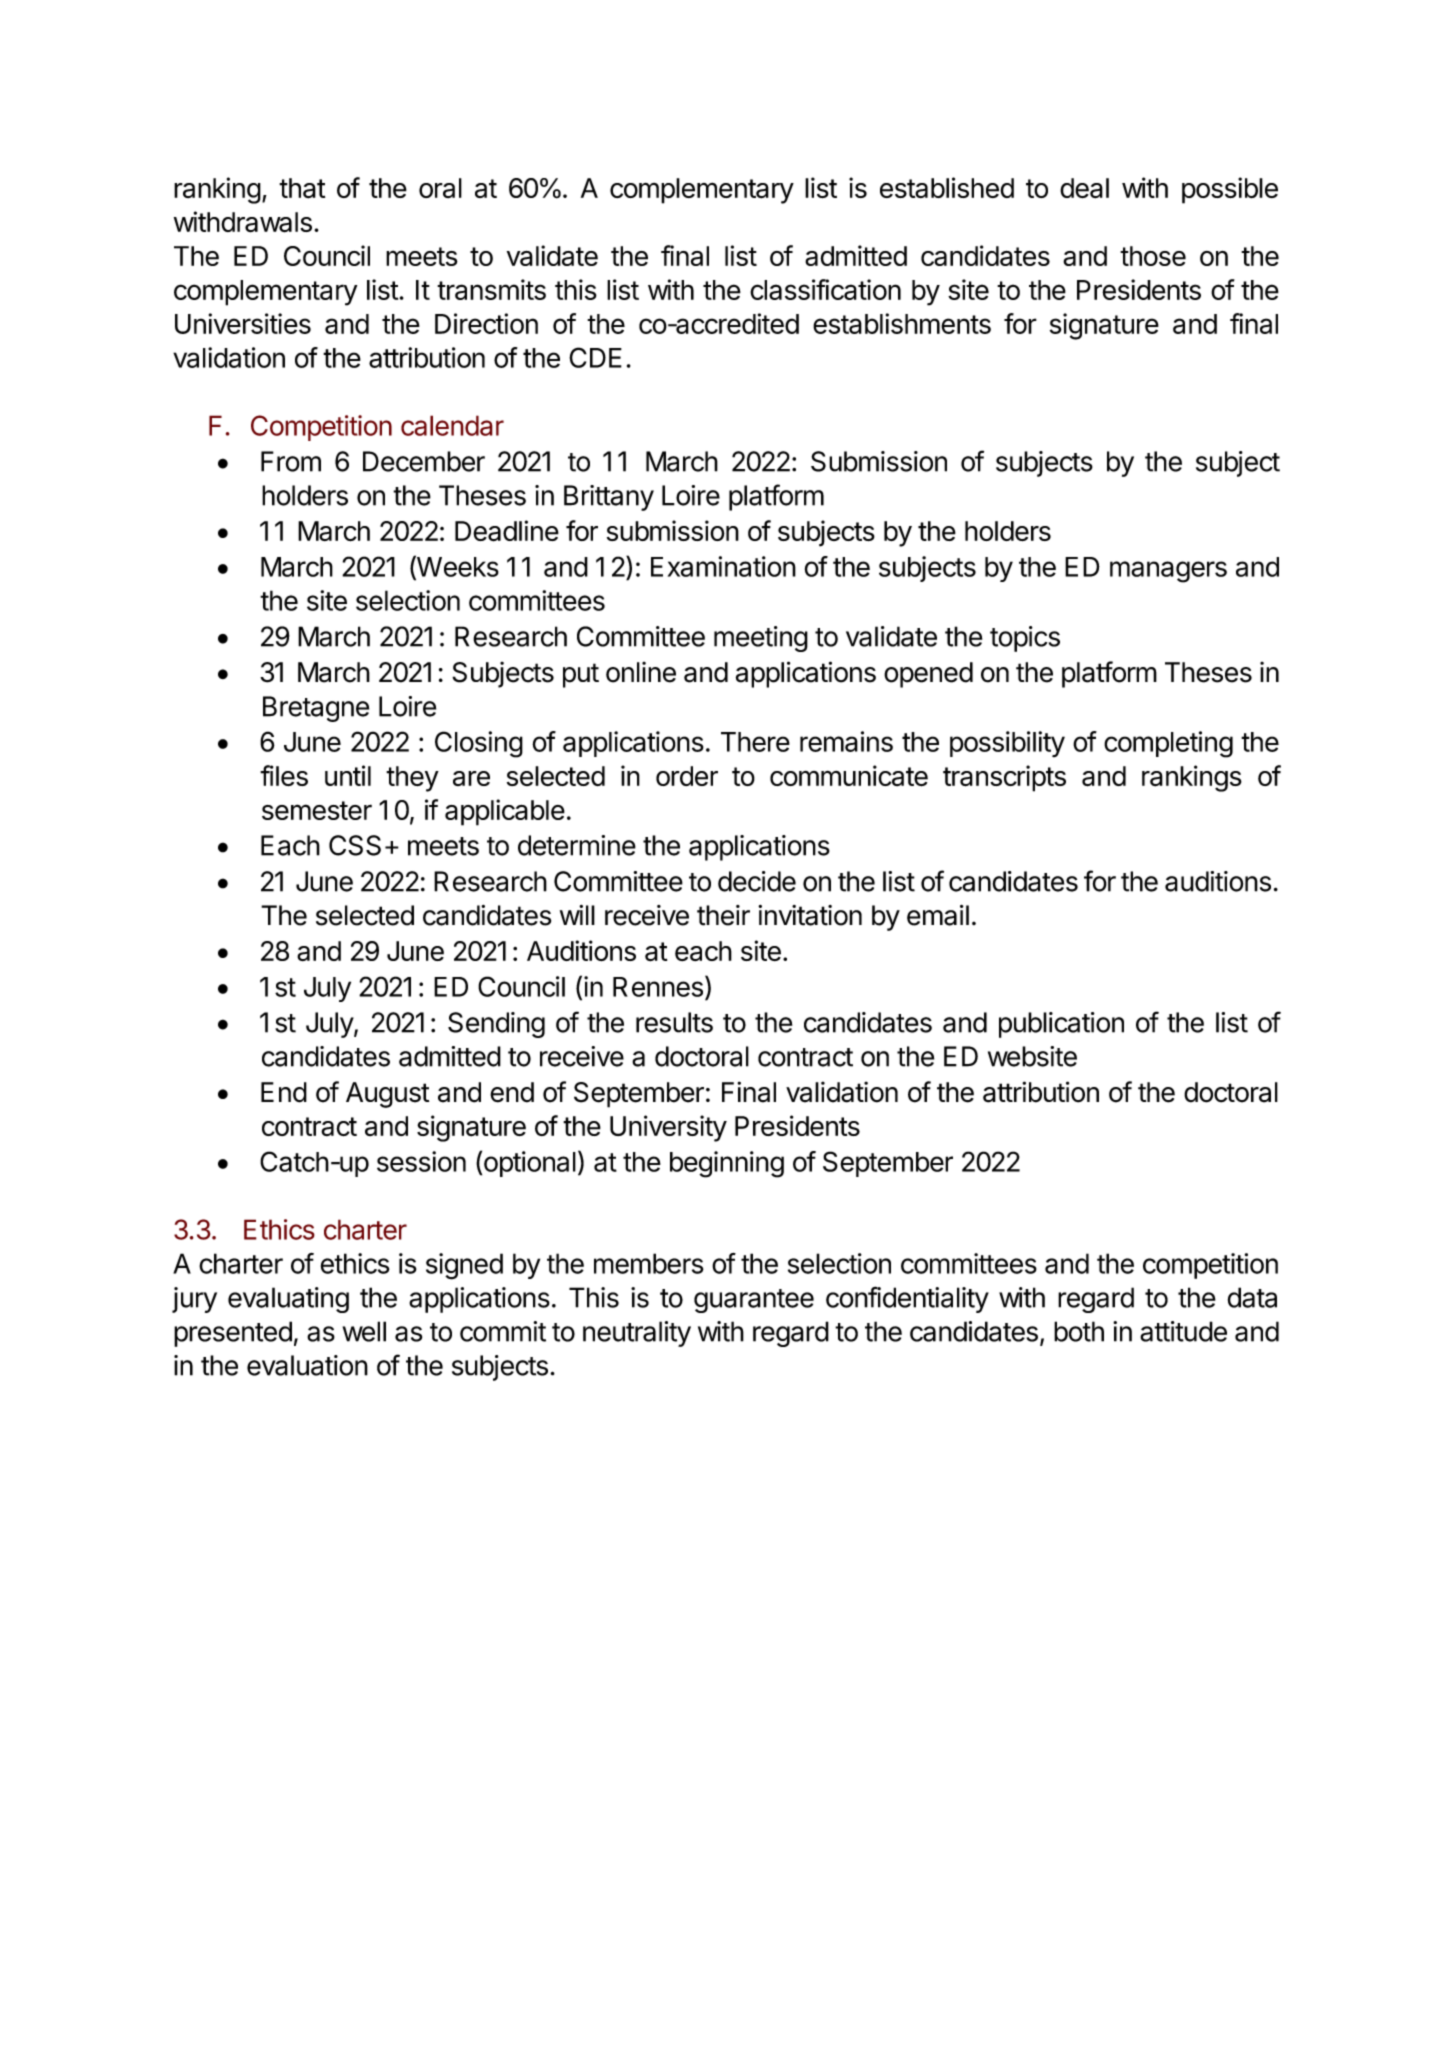 The image size is (1452, 2053). What do you see at coordinates (1168, 572) in the screenshot?
I see `managers` at bounding box center [1168, 572].
